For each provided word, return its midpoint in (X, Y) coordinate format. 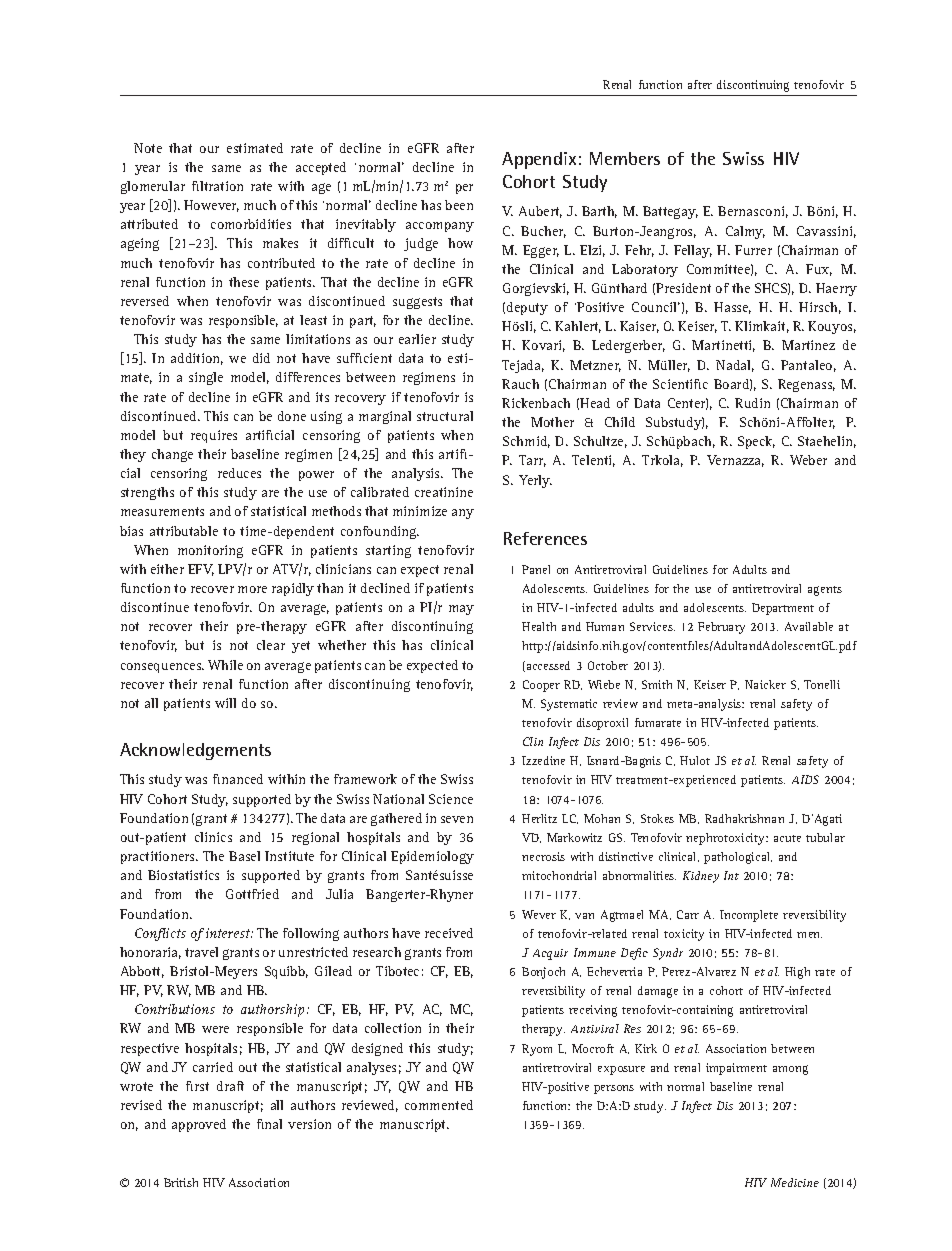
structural (445, 416)
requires (214, 436)
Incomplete (749, 916)
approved (199, 1125)
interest (228, 933)
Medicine (795, 1182)
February (721, 628)
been (459, 205)
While (225, 665)
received (449, 933)
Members (625, 158)
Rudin (752, 403)
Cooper (541, 686)
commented (439, 1105)
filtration (217, 186)
